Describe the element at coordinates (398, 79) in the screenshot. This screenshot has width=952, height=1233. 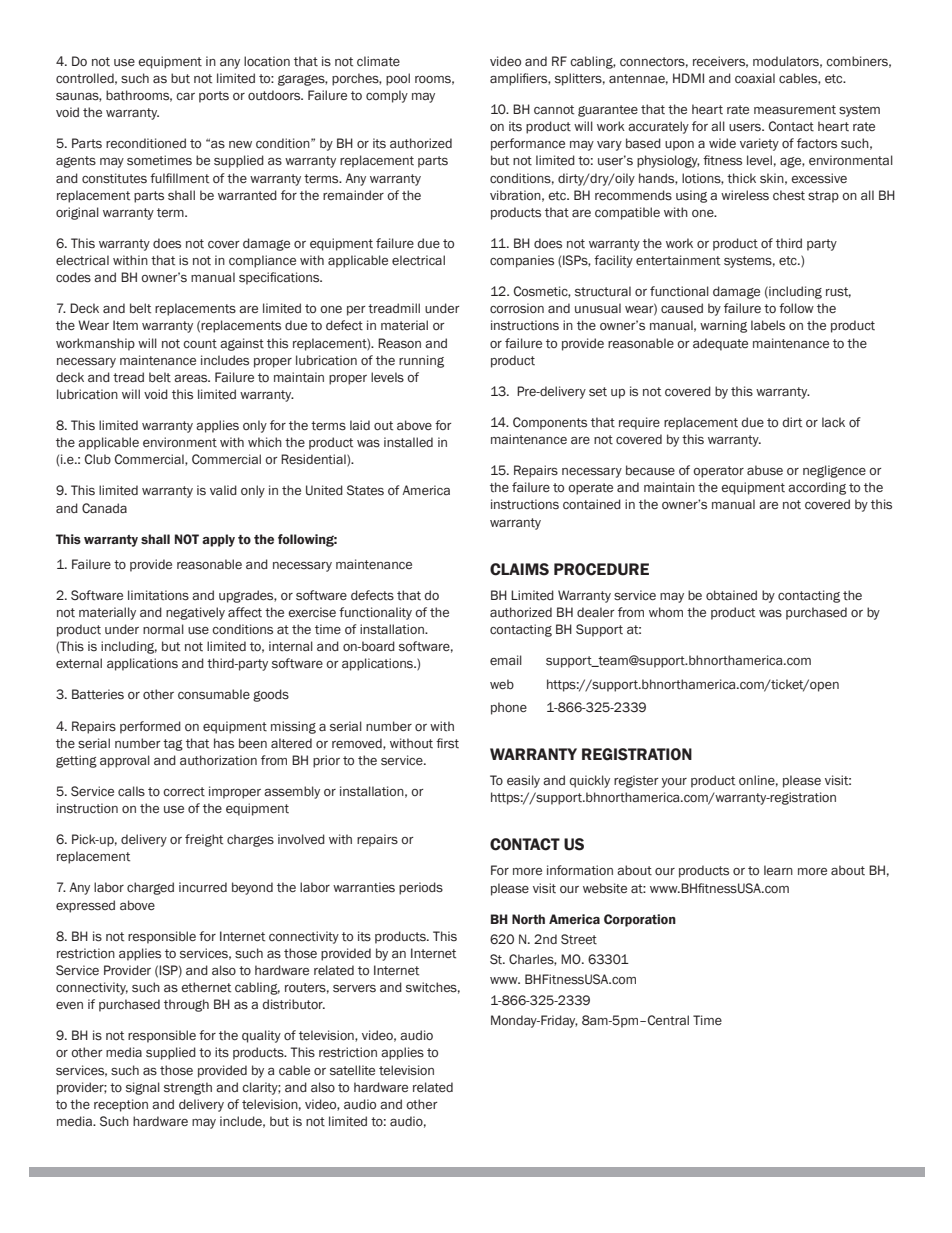
I see `pool` at that location.
